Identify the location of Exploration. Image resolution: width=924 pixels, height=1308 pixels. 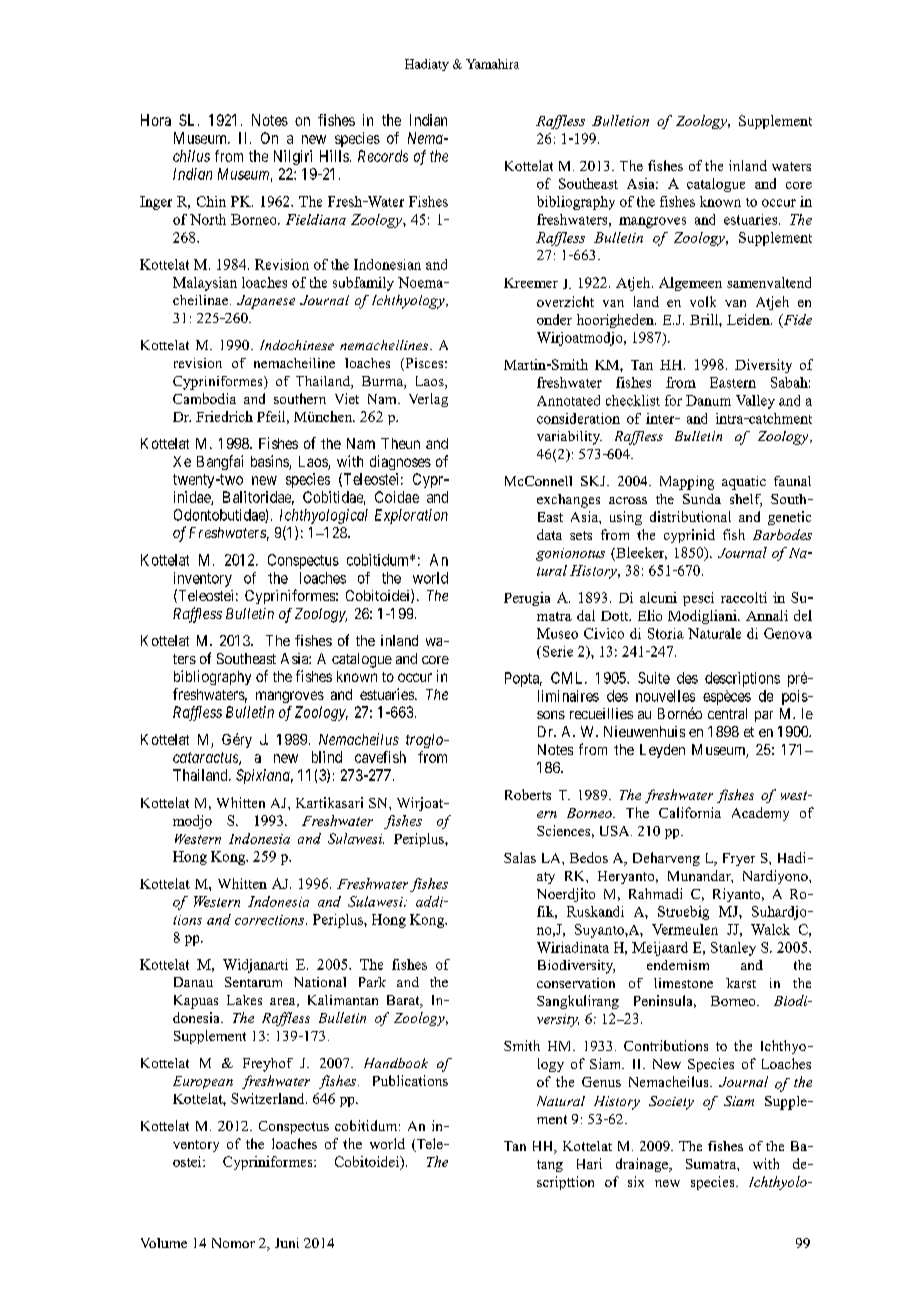
(411, 516).
